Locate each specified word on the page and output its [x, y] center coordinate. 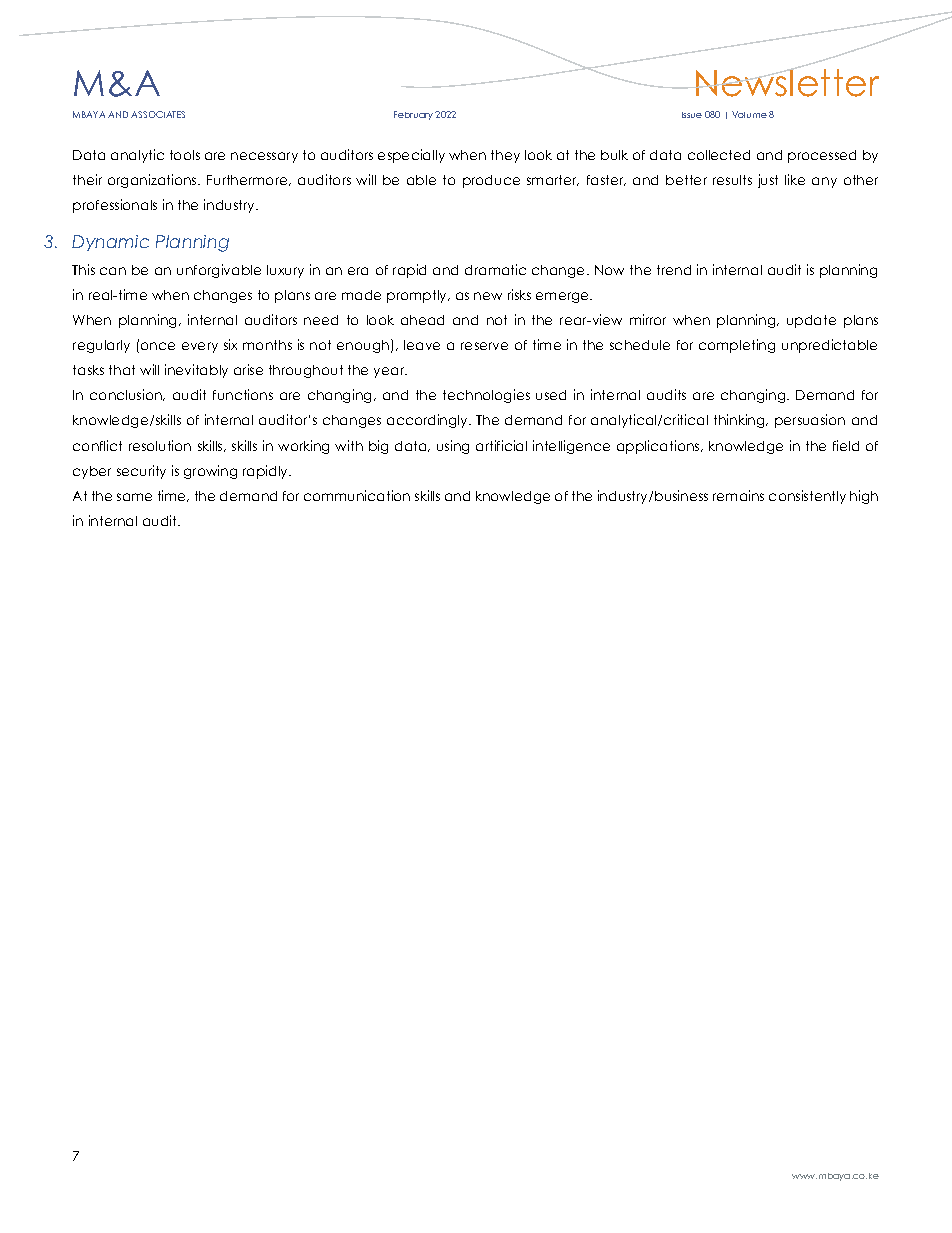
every [200, 347]
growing [210, 472]
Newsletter [786, 82]
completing [737, 346]
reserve [484, 346]
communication [357, 495]
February [413, 115]
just [768, 181]
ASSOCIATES [158, 114]
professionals [115, 206]
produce [491, 181]
